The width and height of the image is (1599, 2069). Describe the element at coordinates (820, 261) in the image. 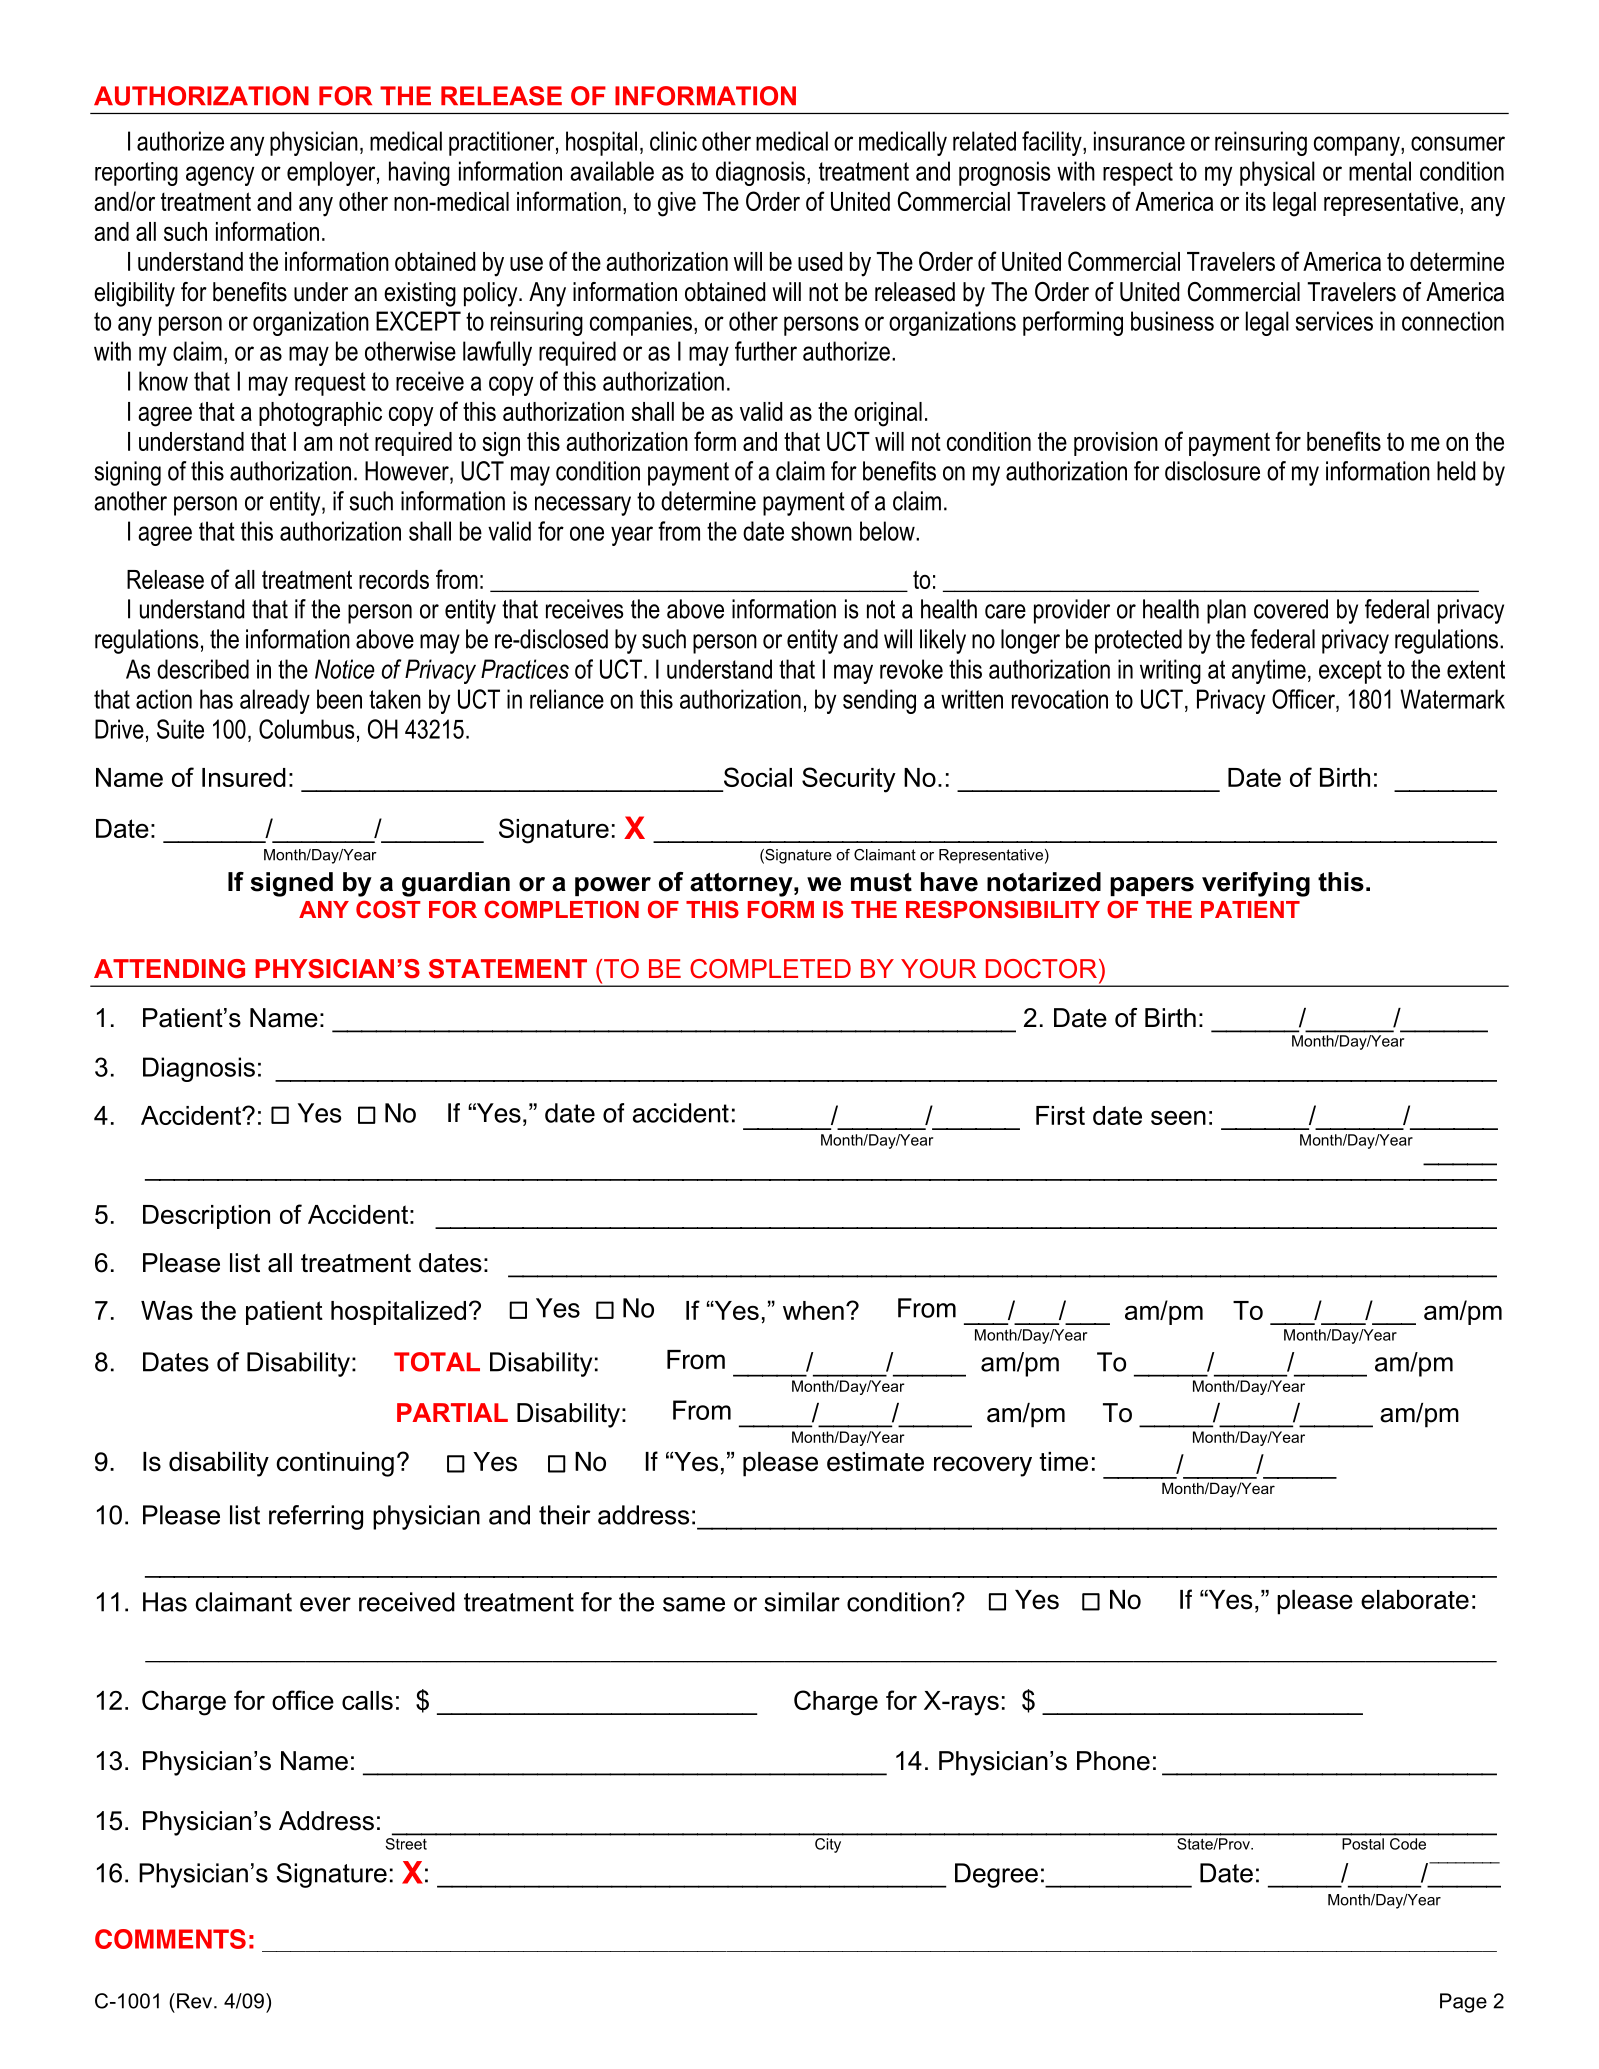

I see `used` at that location.
